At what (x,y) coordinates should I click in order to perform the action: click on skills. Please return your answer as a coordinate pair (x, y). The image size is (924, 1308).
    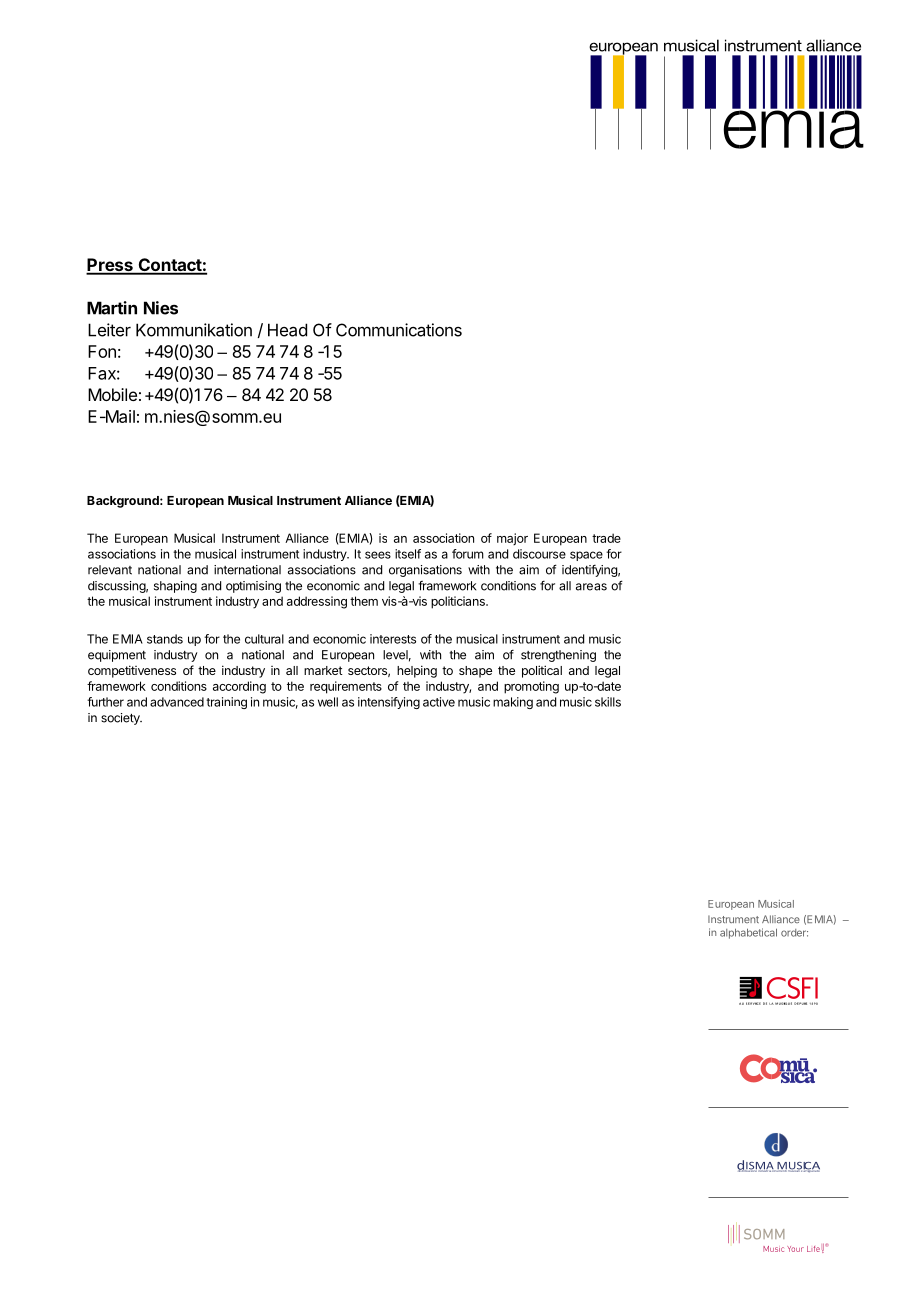
    Looking at the image, I should click on (608, 702).
